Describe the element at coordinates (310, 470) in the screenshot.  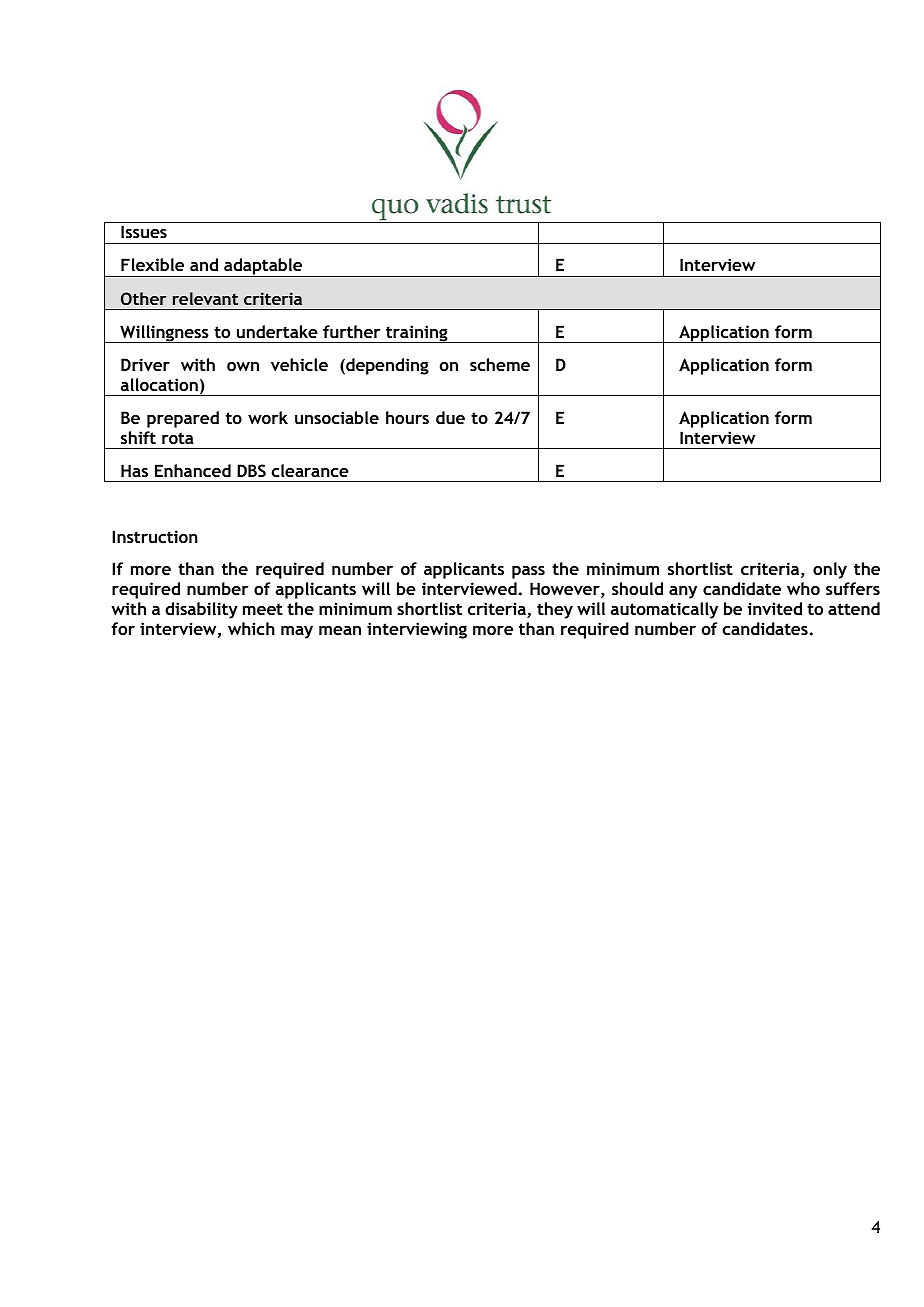
I see `clearance` at that location.
